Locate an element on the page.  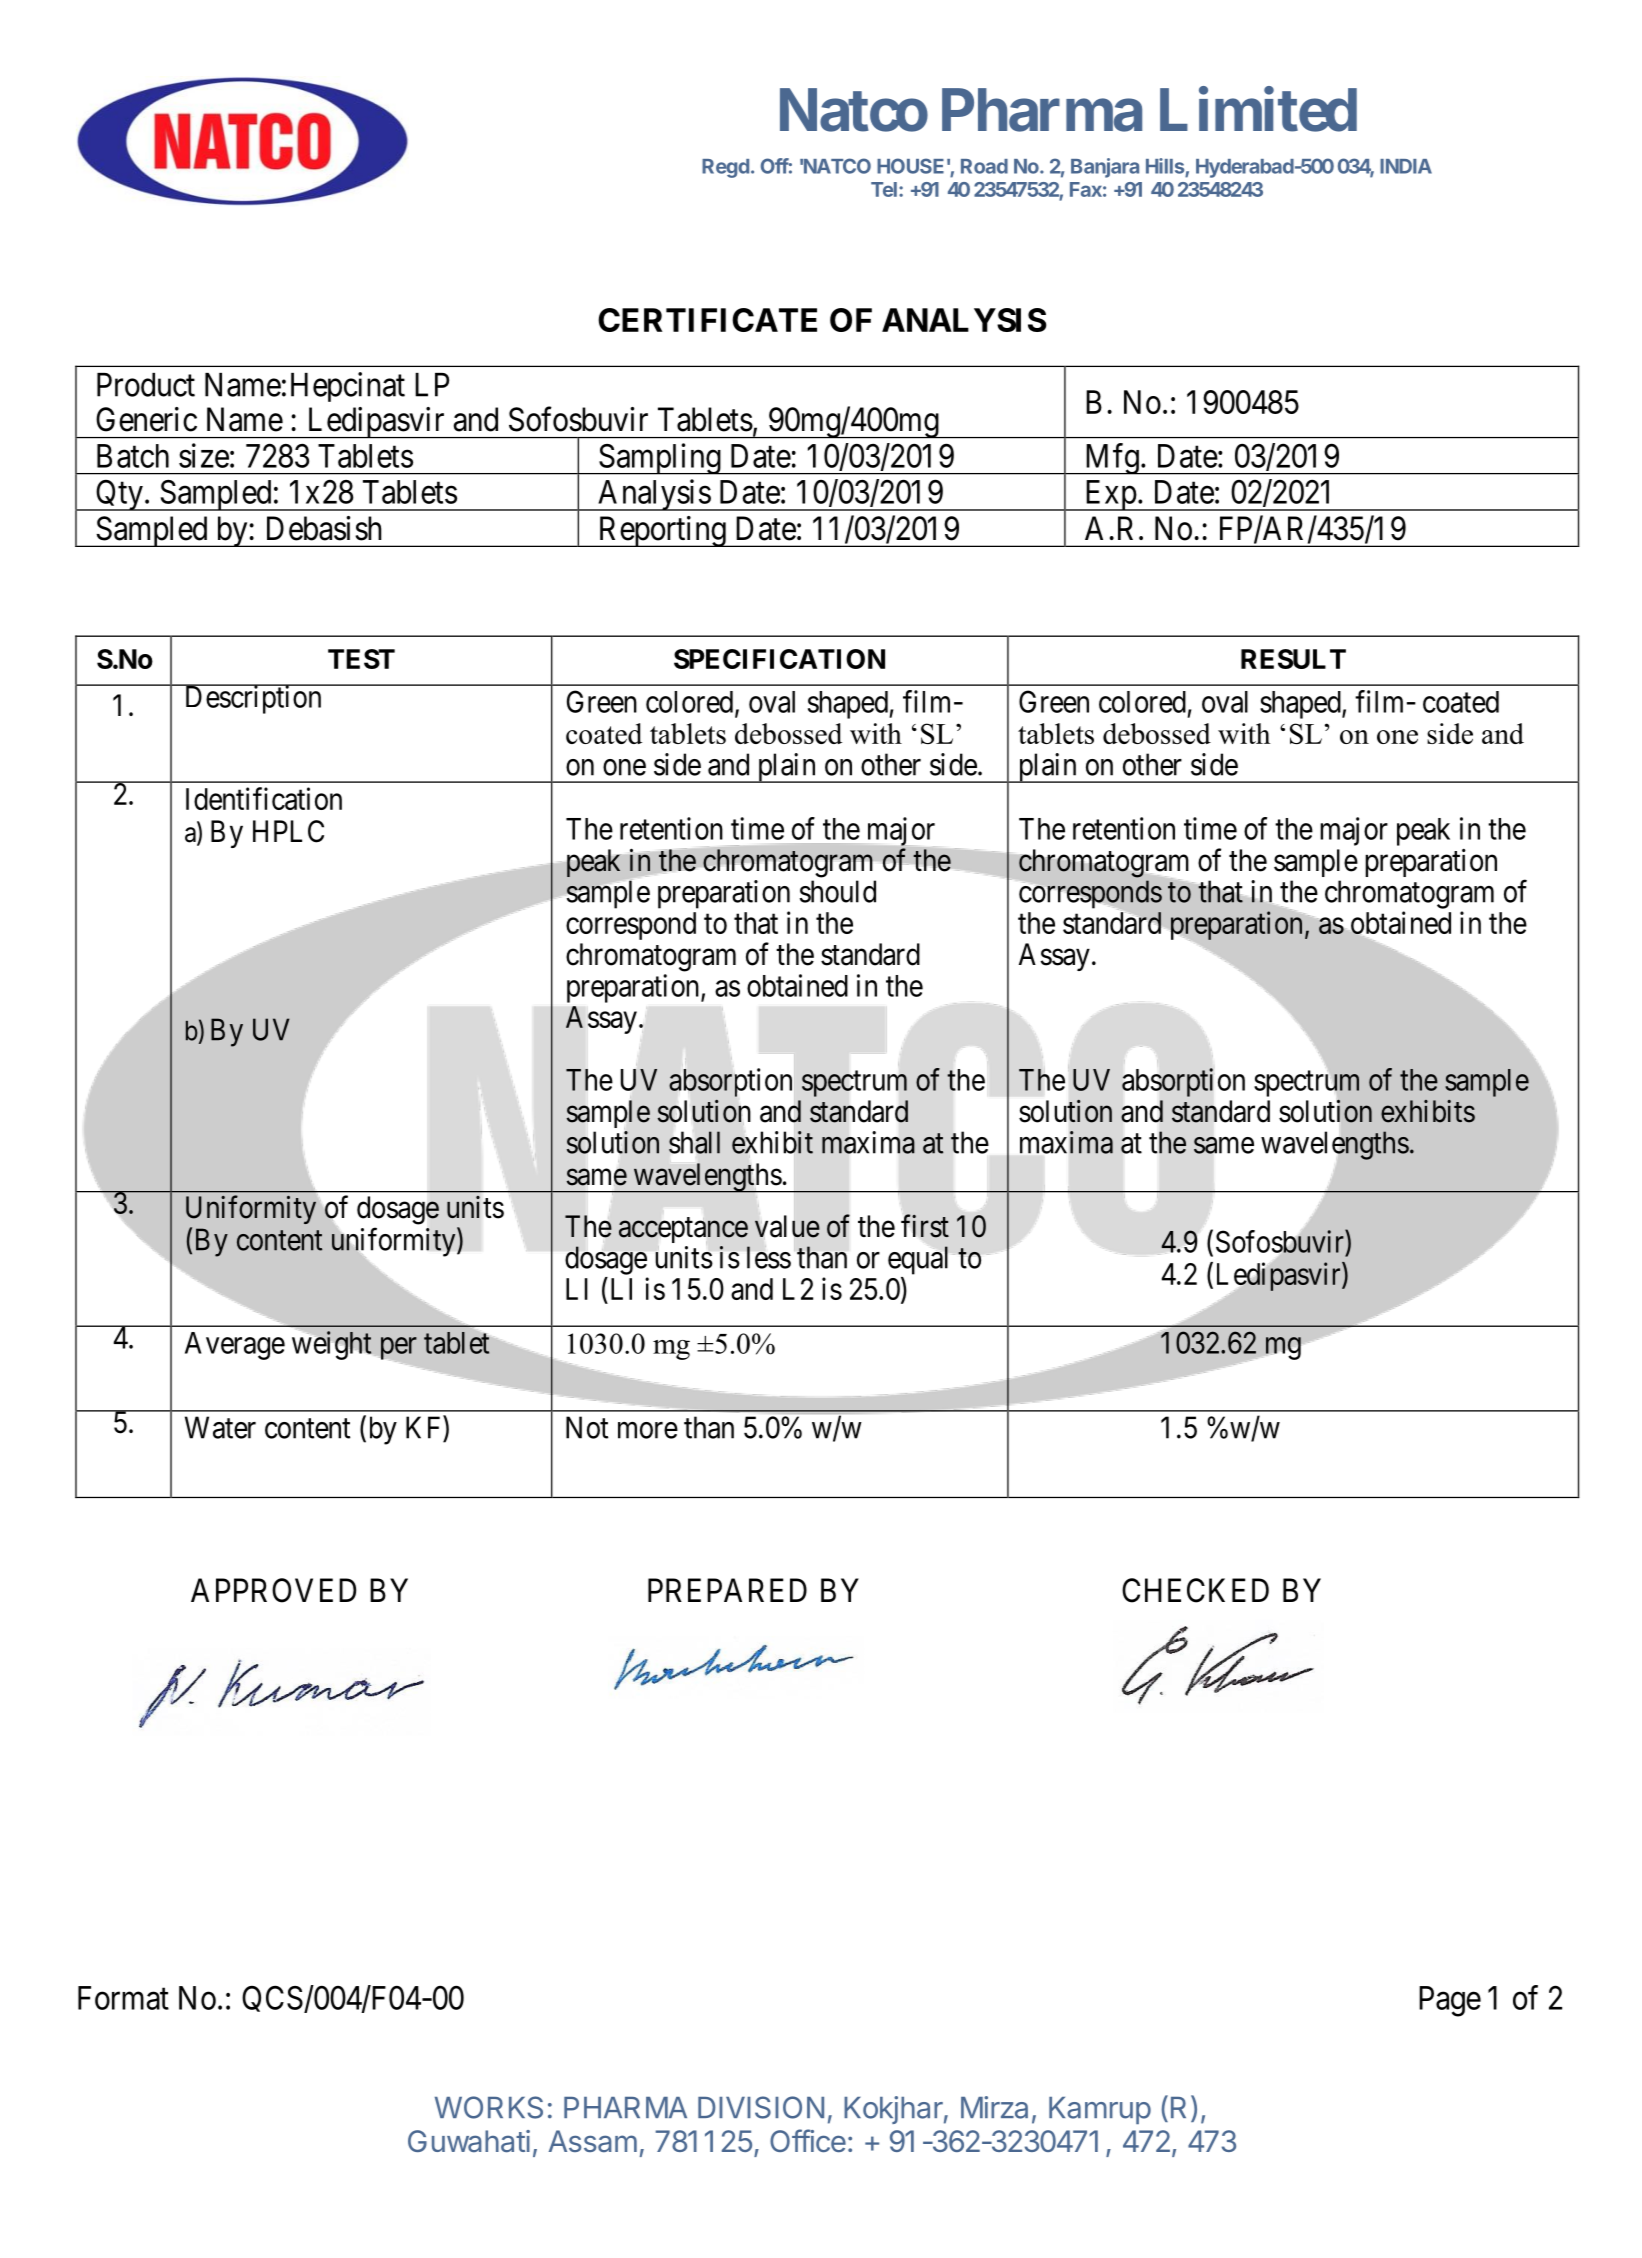
HPLC is located at coordinates (288, 831).
